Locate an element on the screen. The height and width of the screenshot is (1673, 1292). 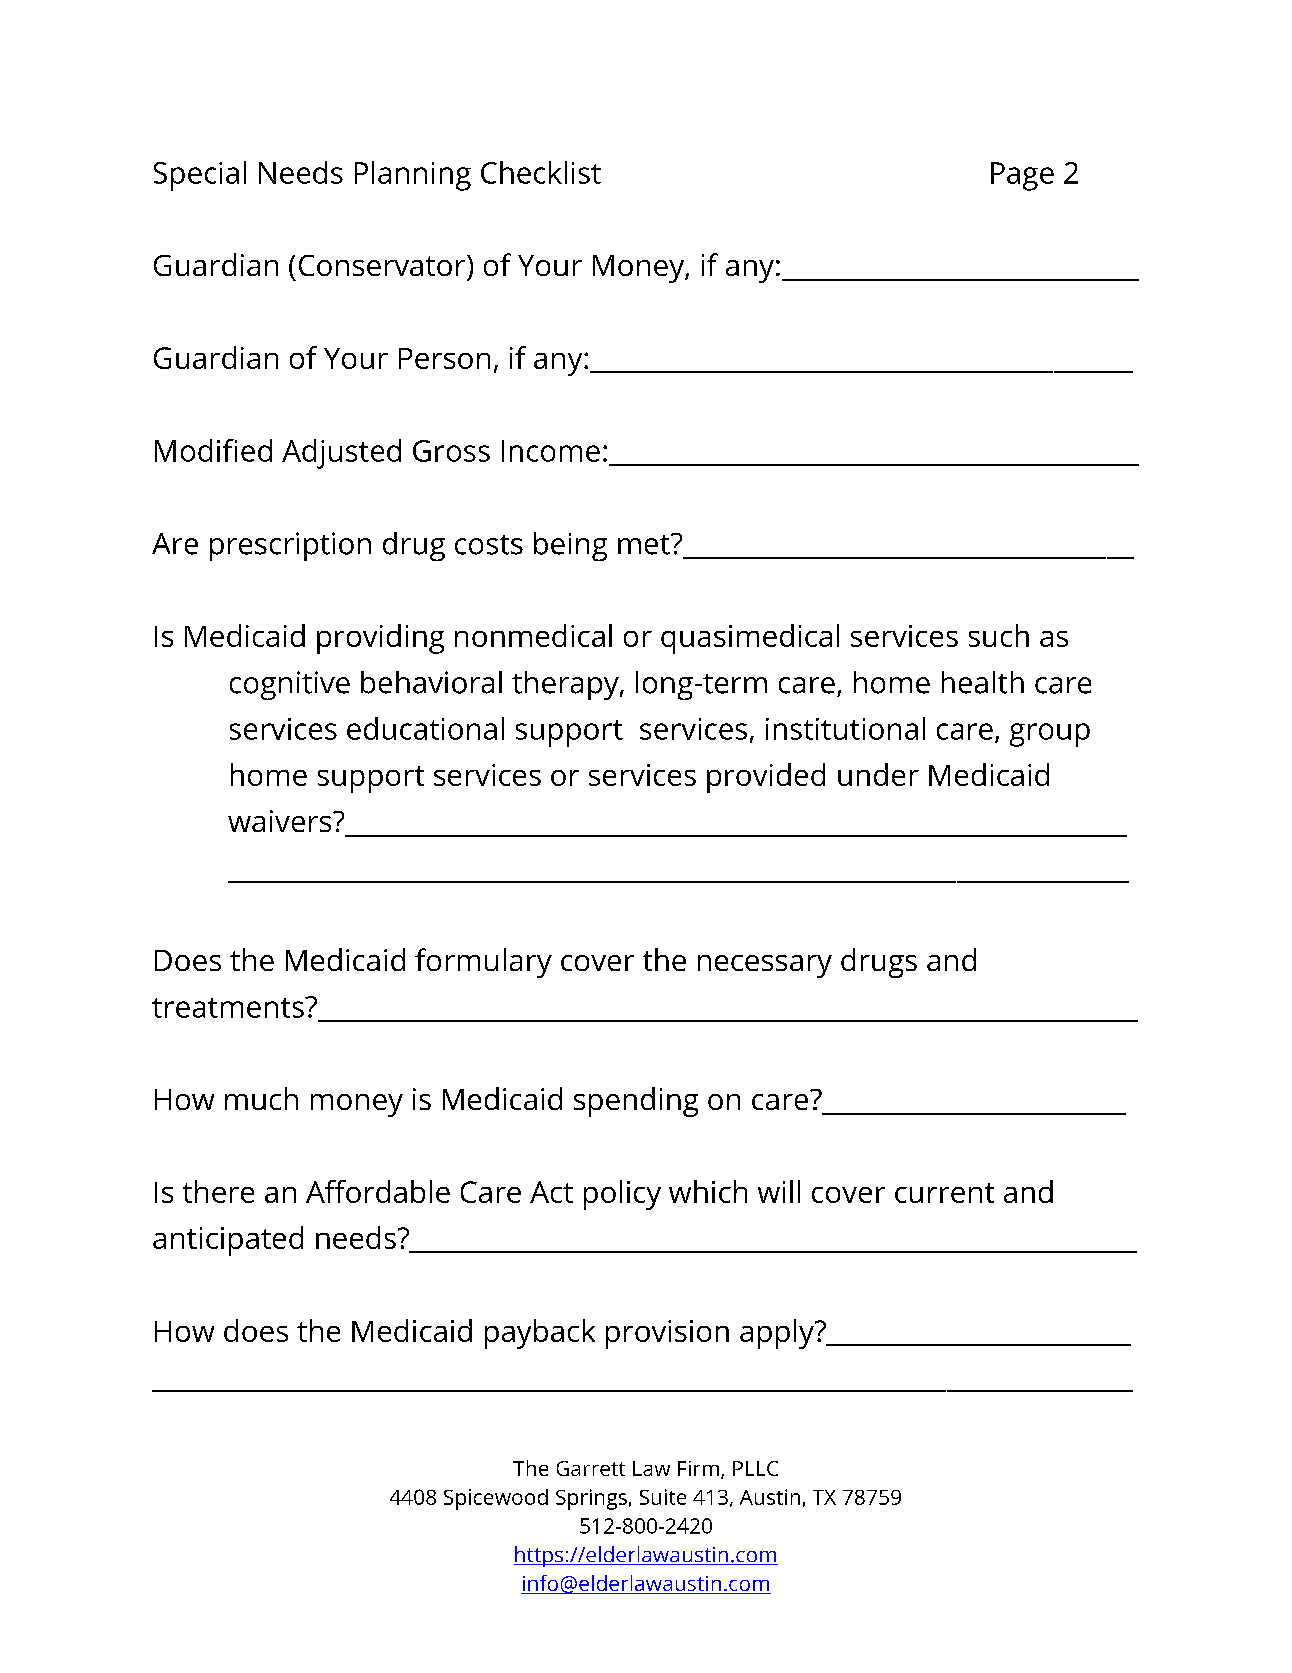
educational is located at coordinates (425, 728).
